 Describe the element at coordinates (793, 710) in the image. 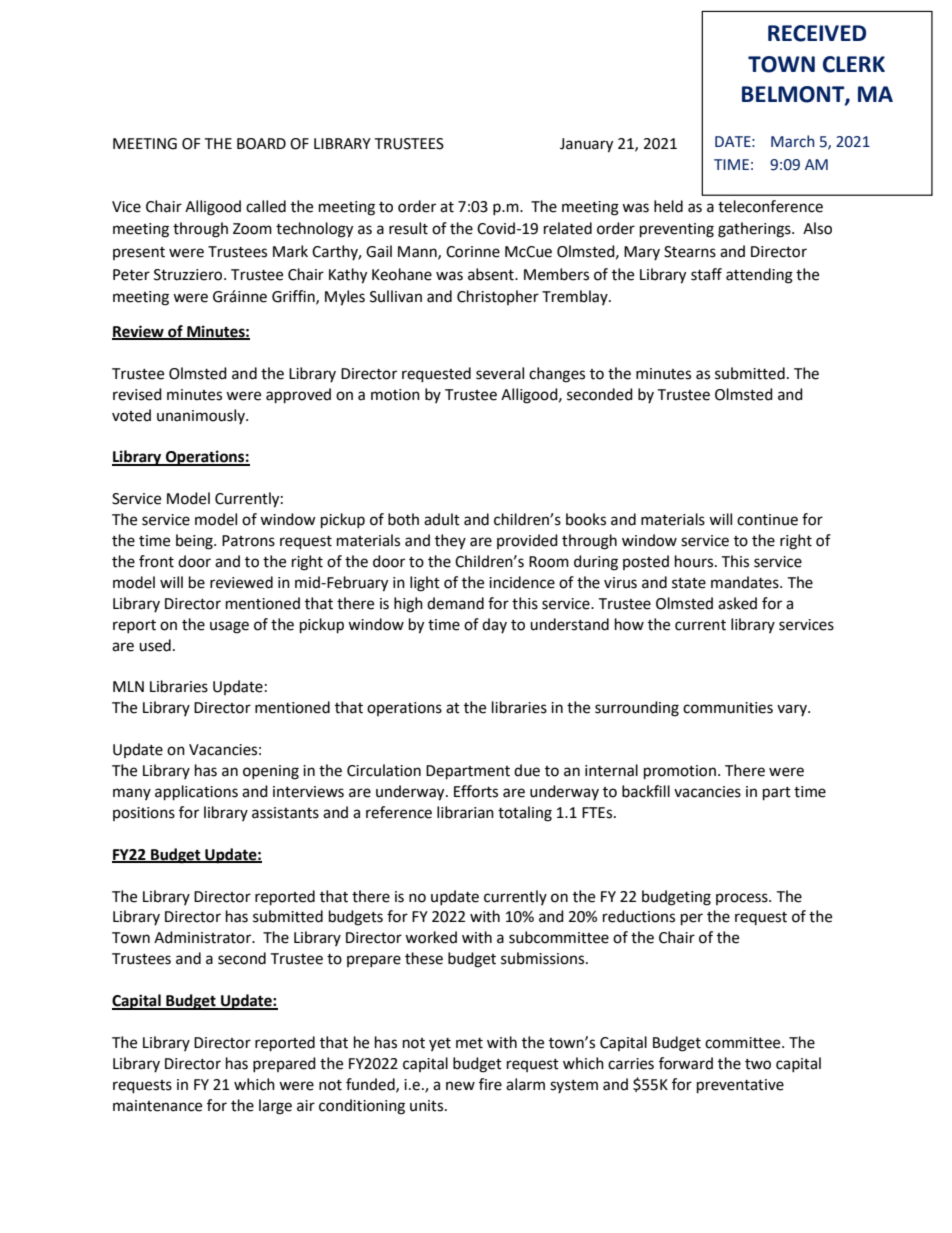

I see `vary` at that location.
